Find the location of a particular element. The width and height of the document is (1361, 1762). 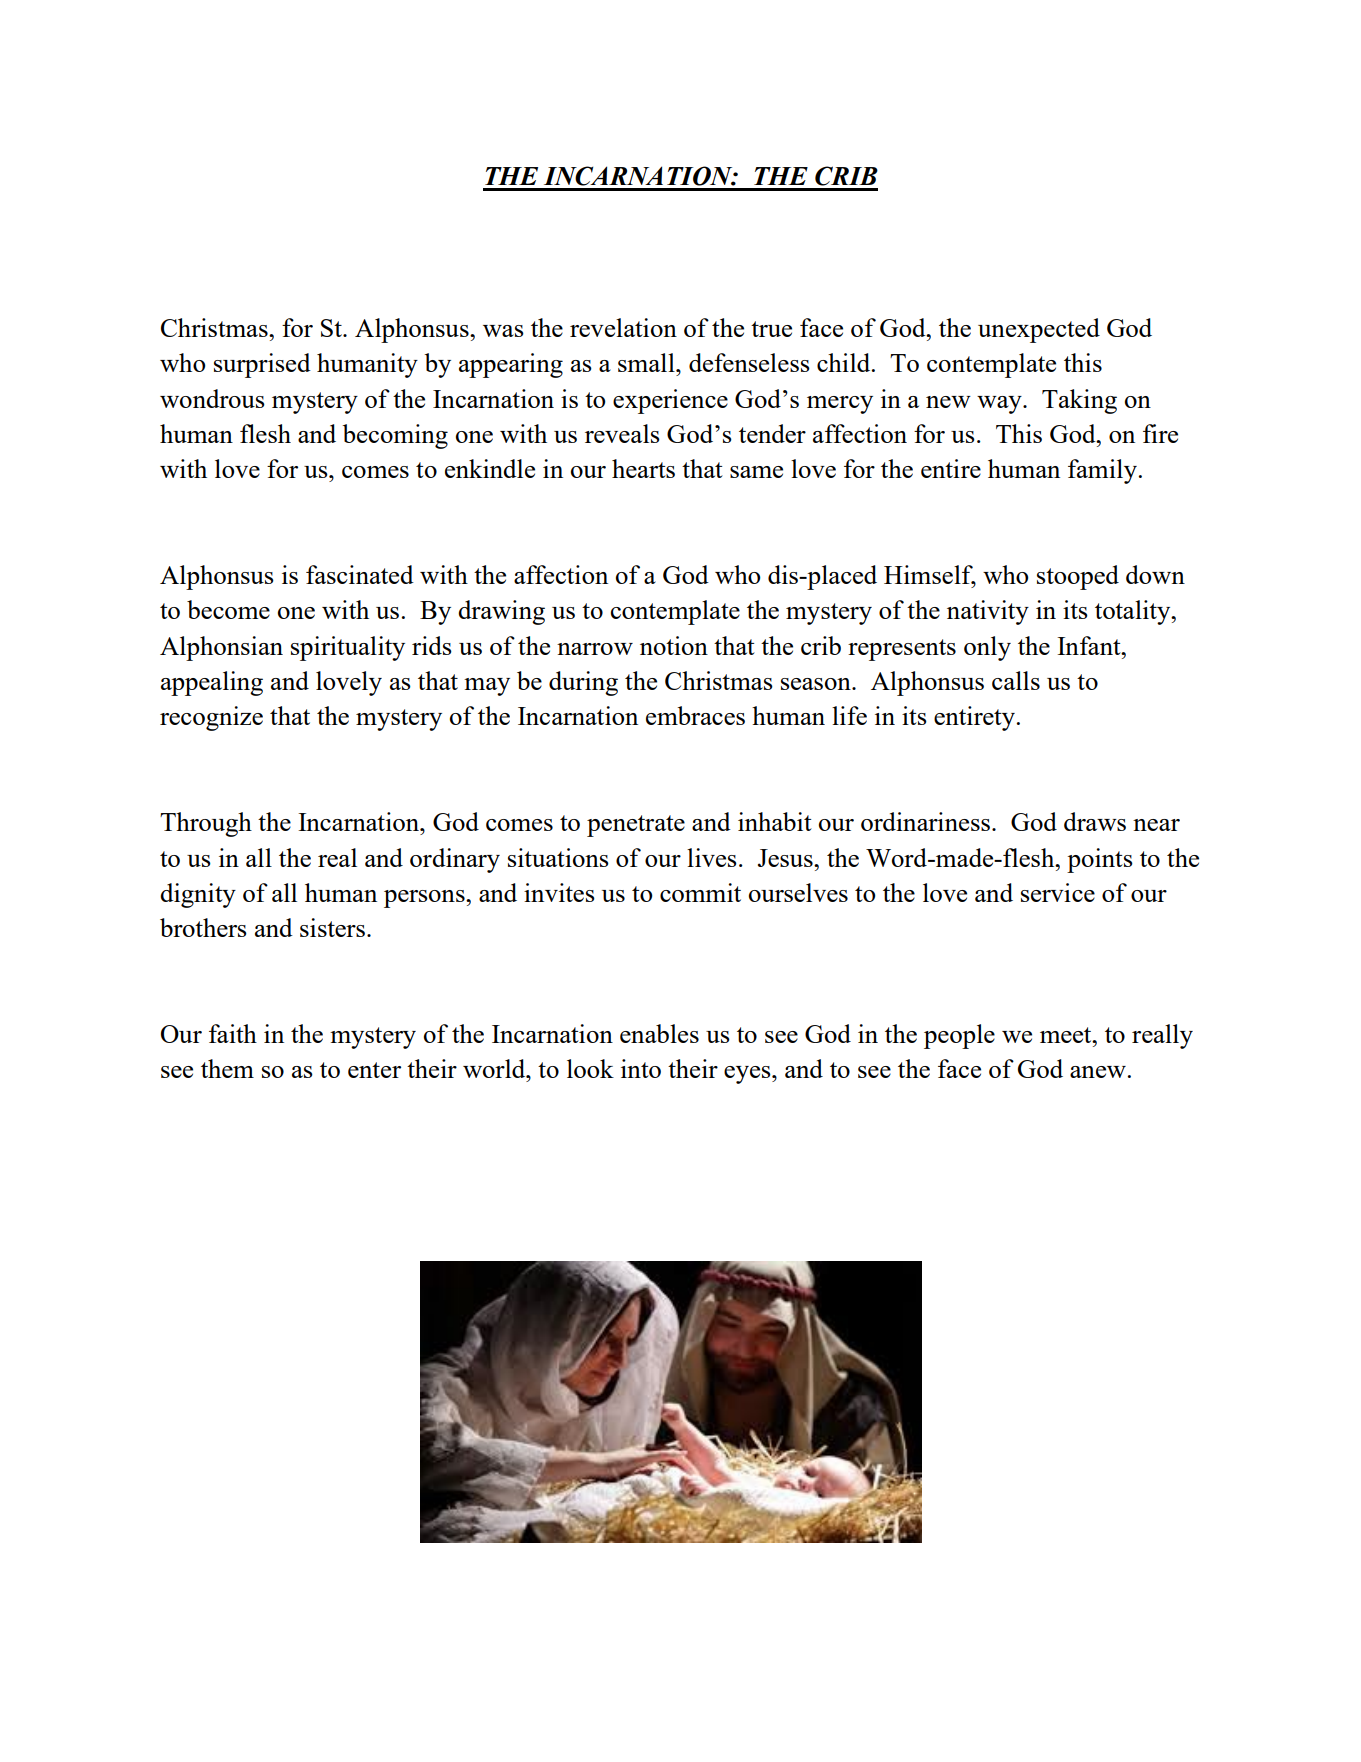

small is located at coordinates (647, 362).
